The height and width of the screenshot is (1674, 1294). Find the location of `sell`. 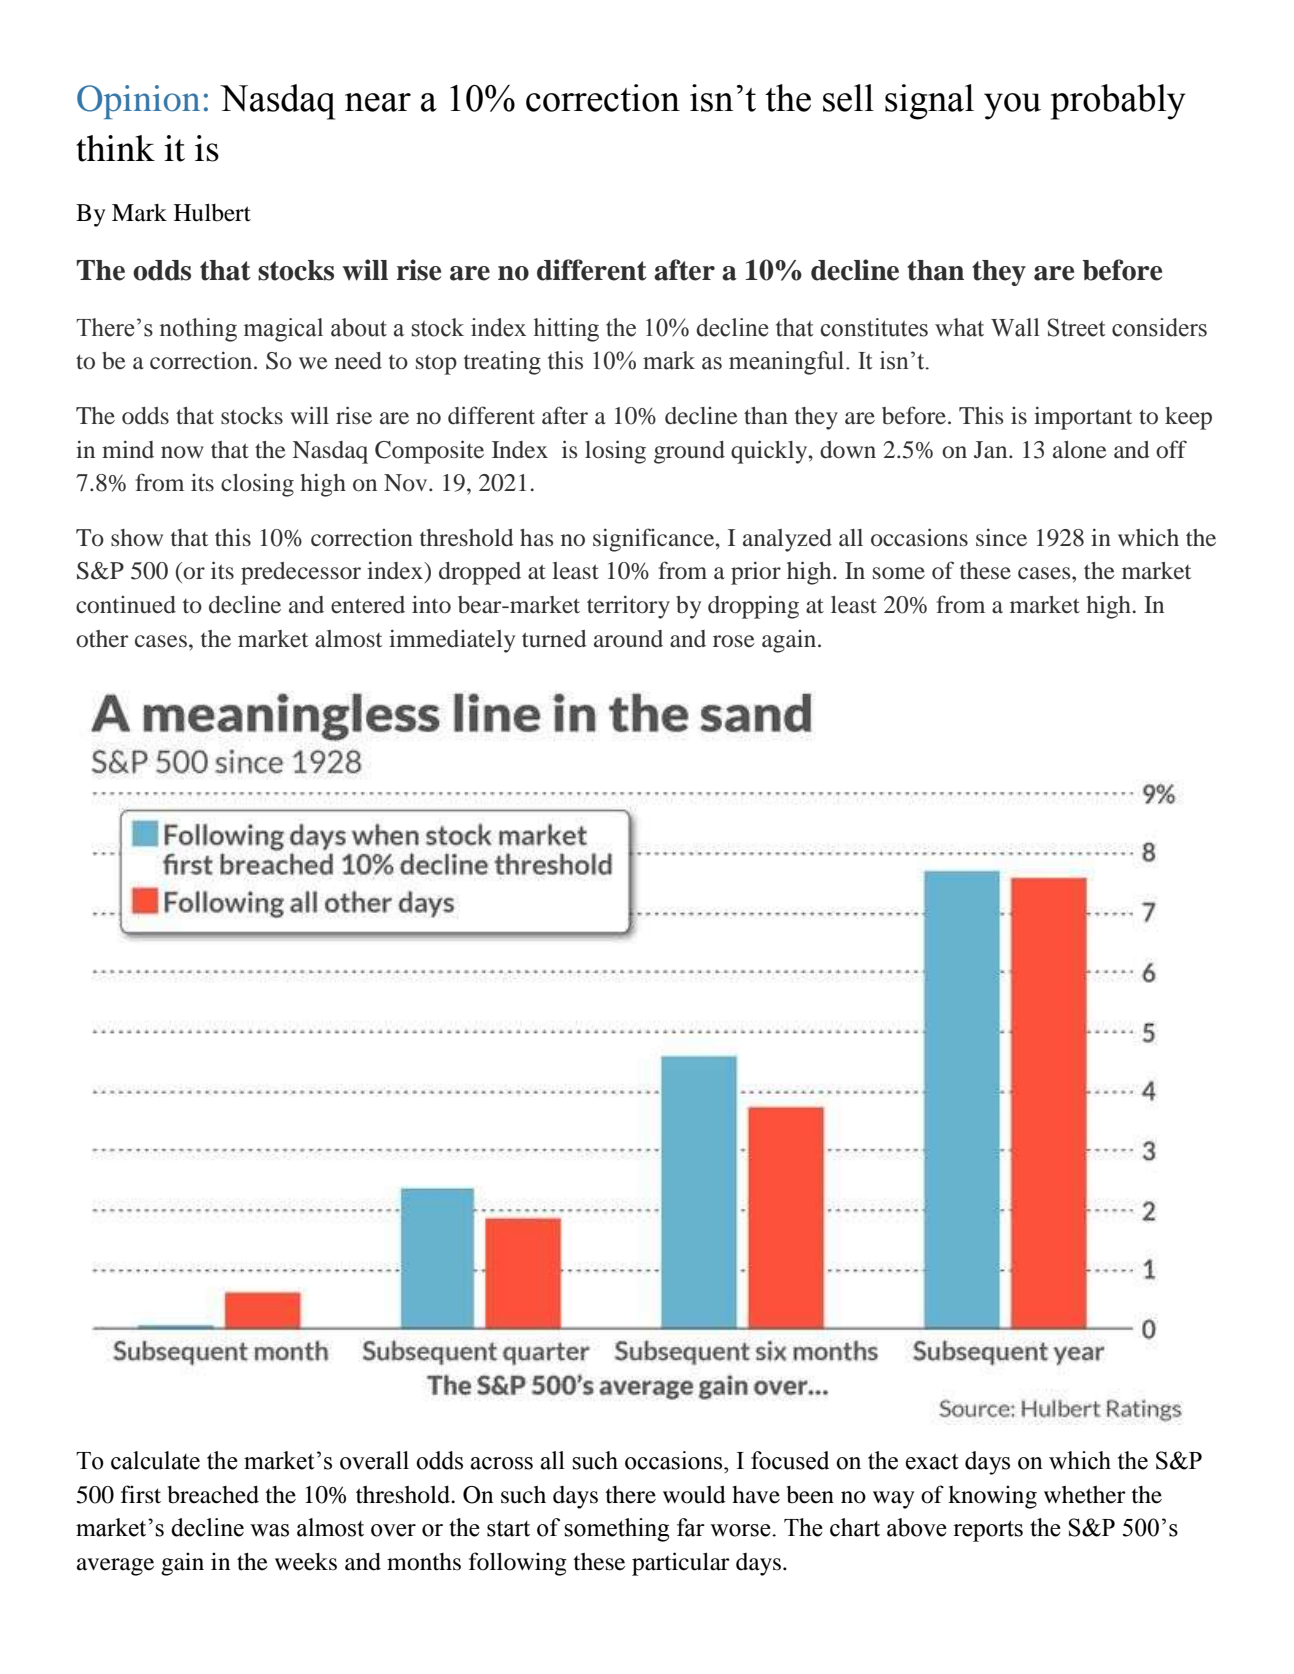

sell is located at coordinates (848, 98).
